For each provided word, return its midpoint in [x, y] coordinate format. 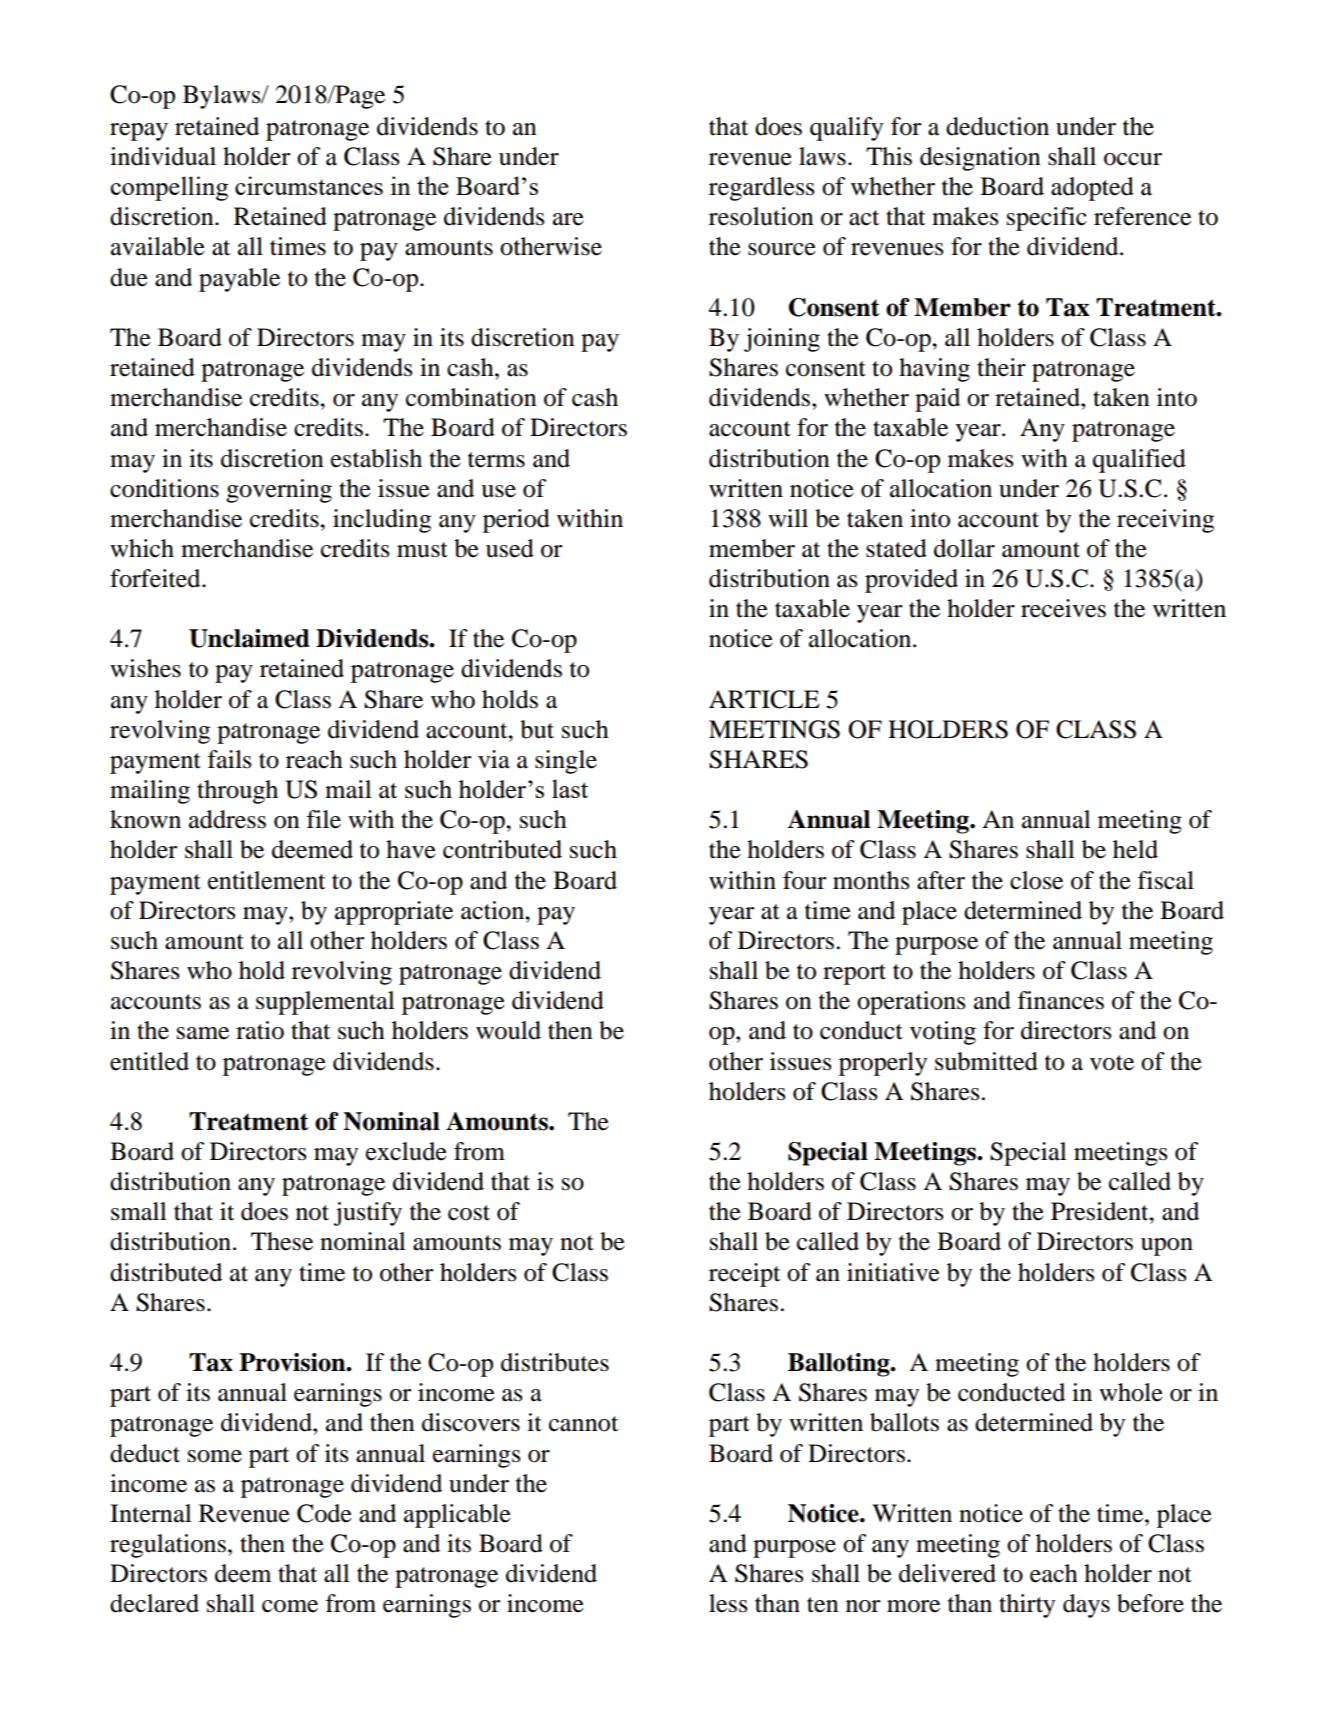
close [1036, 880]
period [516, 521]
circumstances [309, 185]
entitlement [266, 880]
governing [279, 491]
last [570, 788]
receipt [744, 1275]
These [282, 1241]
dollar [964, 548]
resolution [761, 216]
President [1101, 1211]
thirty [1027, 1606]
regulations [168, 1546]
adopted [1092, 189]
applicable [457, 1516]
